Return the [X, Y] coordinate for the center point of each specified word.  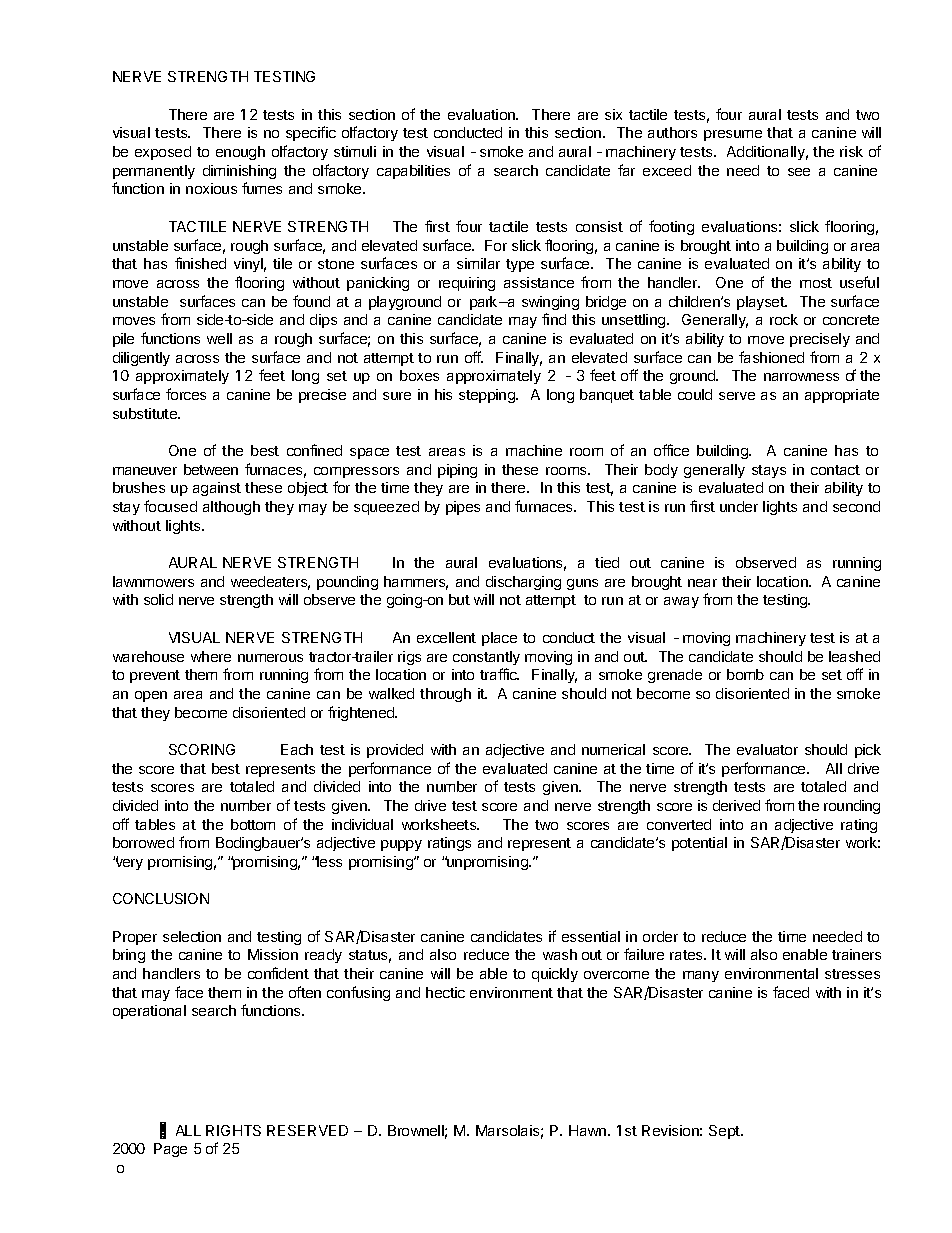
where [211, 656]
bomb [745, 674]
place [499, 639]
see [799, 172]
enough [240, 153]
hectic [445, 992]
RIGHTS [233, 1130]
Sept [725, 1132]
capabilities [413, 172]
